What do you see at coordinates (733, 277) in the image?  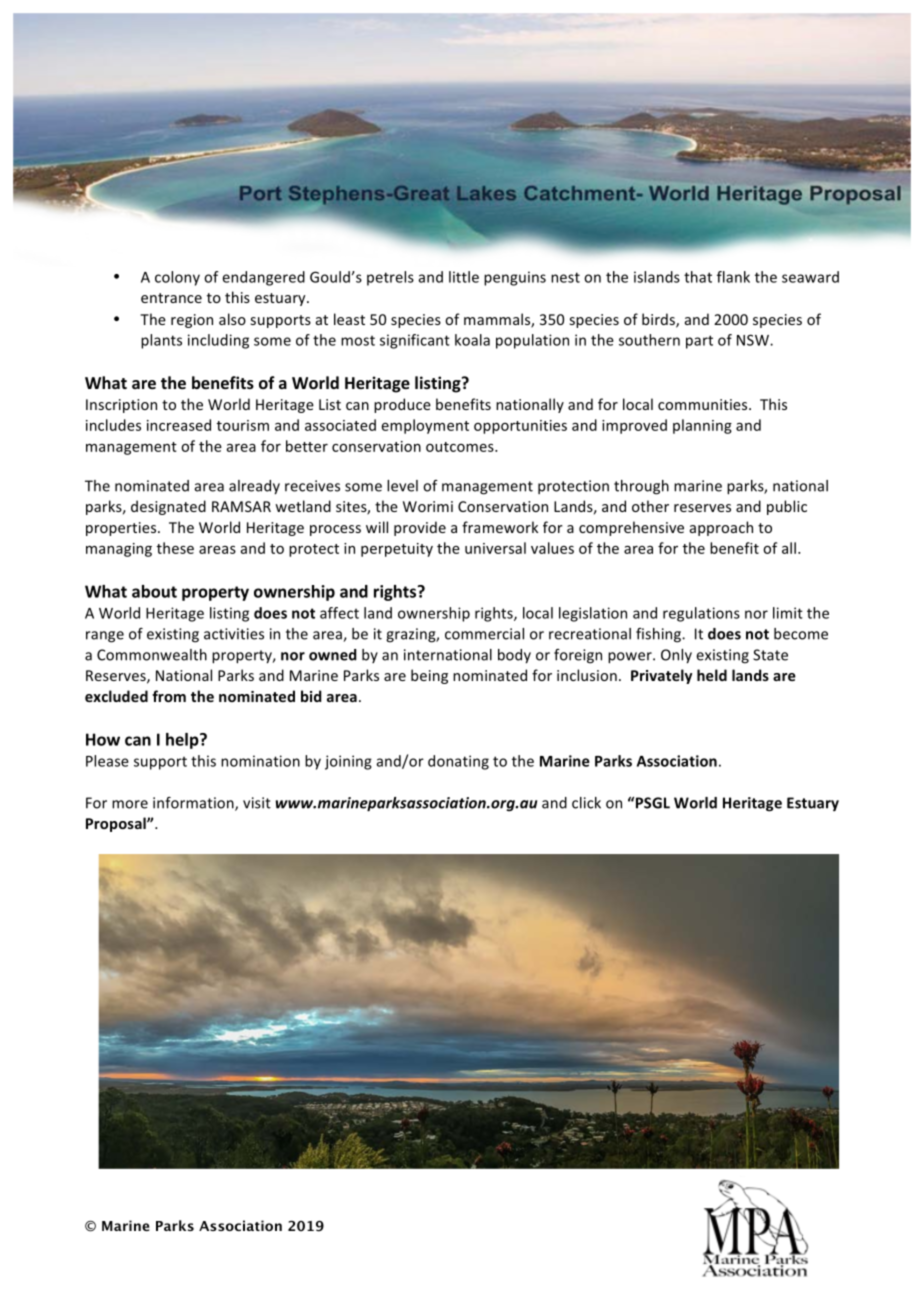 I see `flank` at bounding box center [733, 277].
